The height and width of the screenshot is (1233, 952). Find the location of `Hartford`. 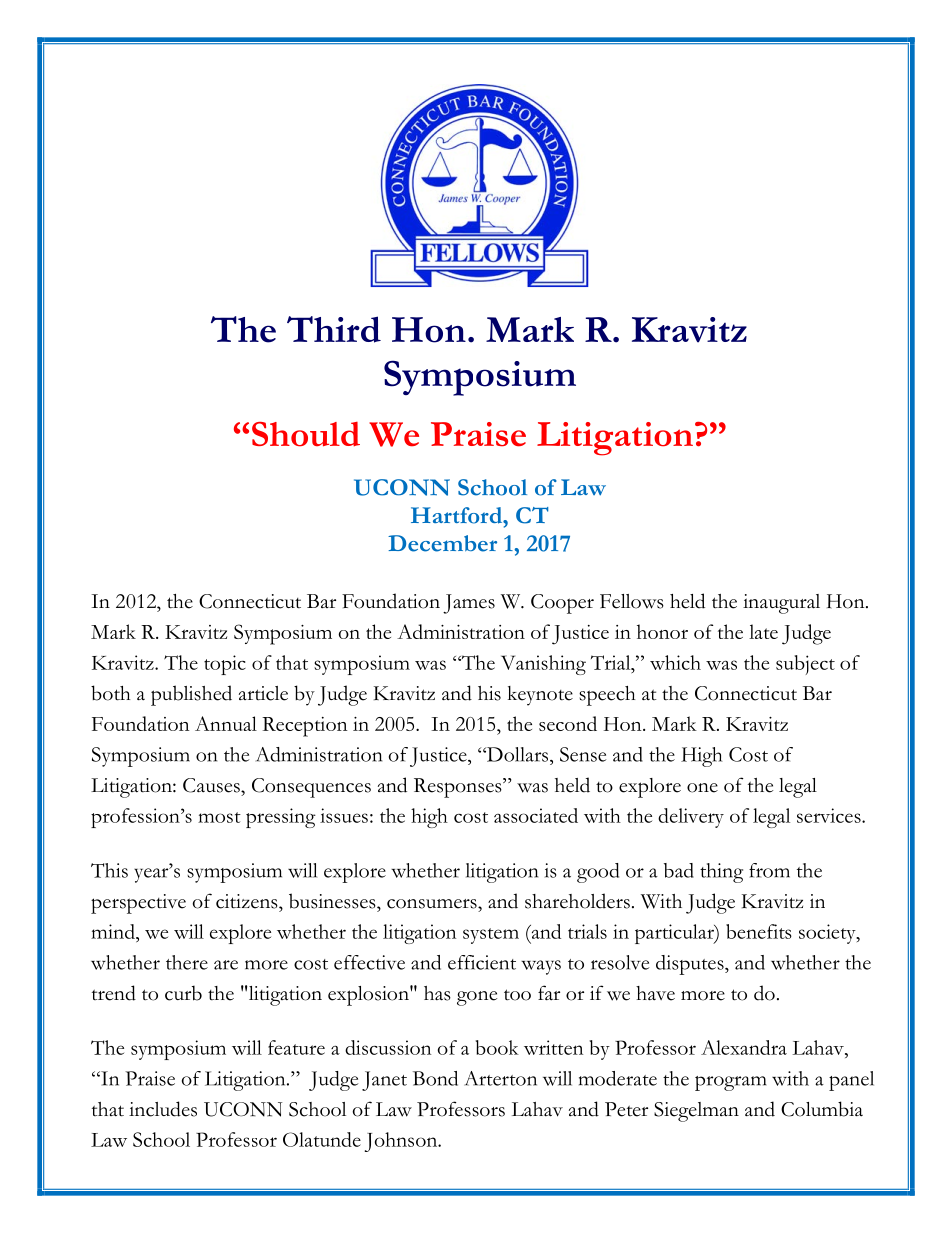

Hartford is located at coordinates (458, 515).
